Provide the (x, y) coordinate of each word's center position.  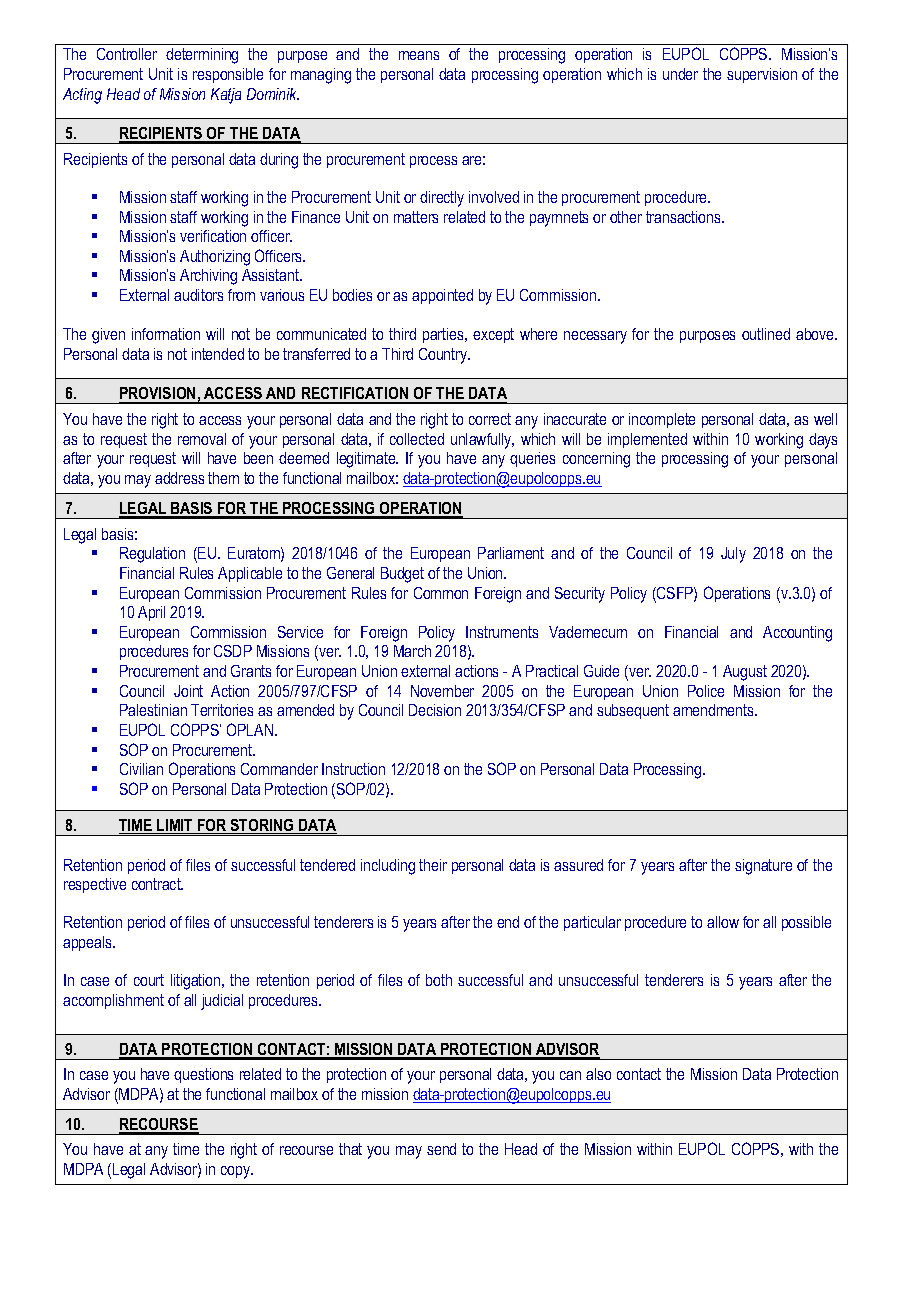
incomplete (662, 420)
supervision (762, 75)
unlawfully (482, 441)
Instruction (353, 769)
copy (237, 1172)
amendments (714, 710)
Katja (226, 96)
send (441, 1149)
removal (202, 439)
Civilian (141, 769)
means (419, 55)
